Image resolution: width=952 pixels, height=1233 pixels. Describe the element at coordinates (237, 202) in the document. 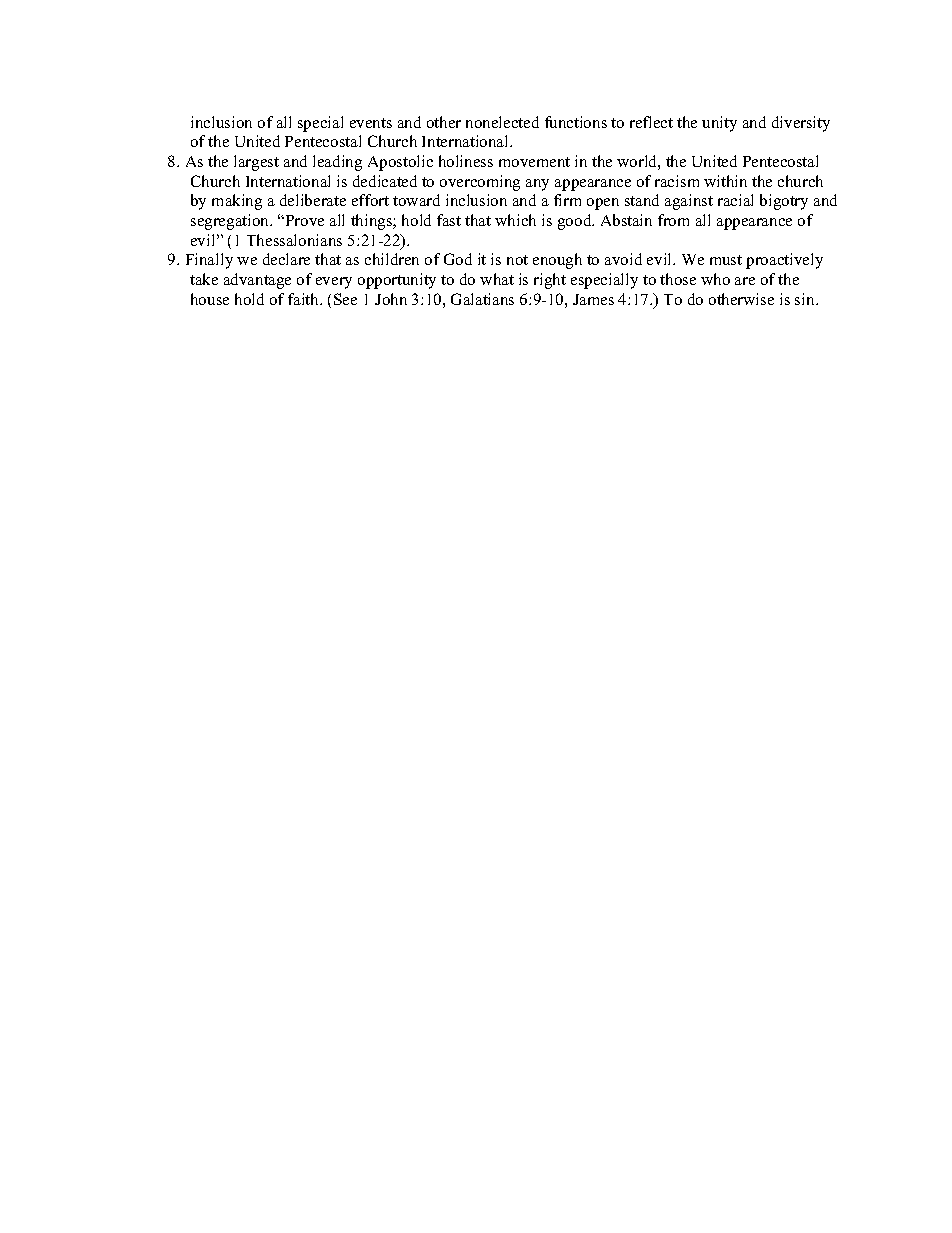

I see `making` at that location.
